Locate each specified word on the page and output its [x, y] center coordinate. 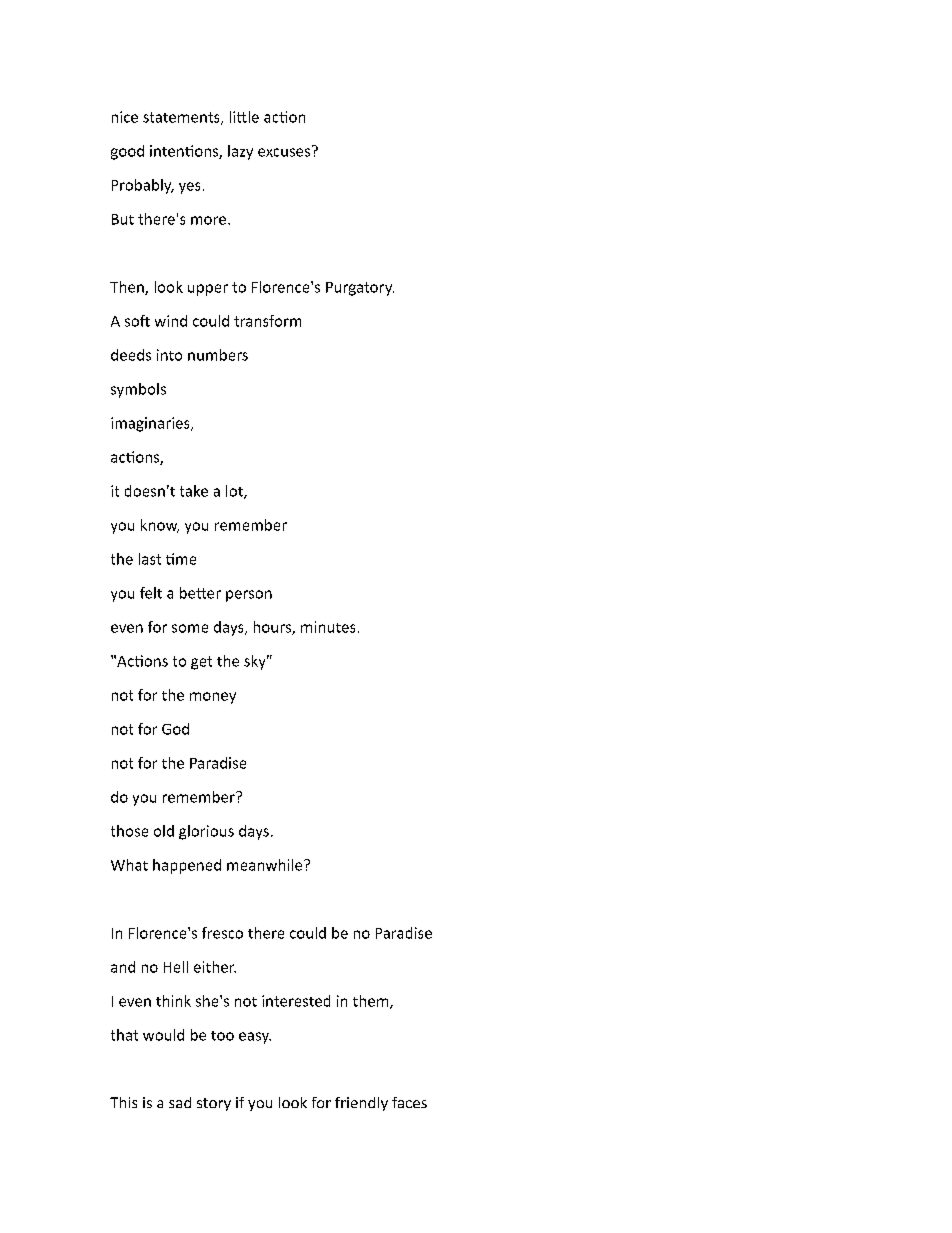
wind [171, 321]
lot [235, 492]
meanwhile [266, 865]
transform [267, 321]
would [163, 1035]
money [213, 698]
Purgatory [360, 289]
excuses [285, 151]
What [129, 865]
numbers [218, 355]
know [160, 526]
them [372, 1002]
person [249, 596]
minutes [328, 627]
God [175, 729]
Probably [143, 186]
